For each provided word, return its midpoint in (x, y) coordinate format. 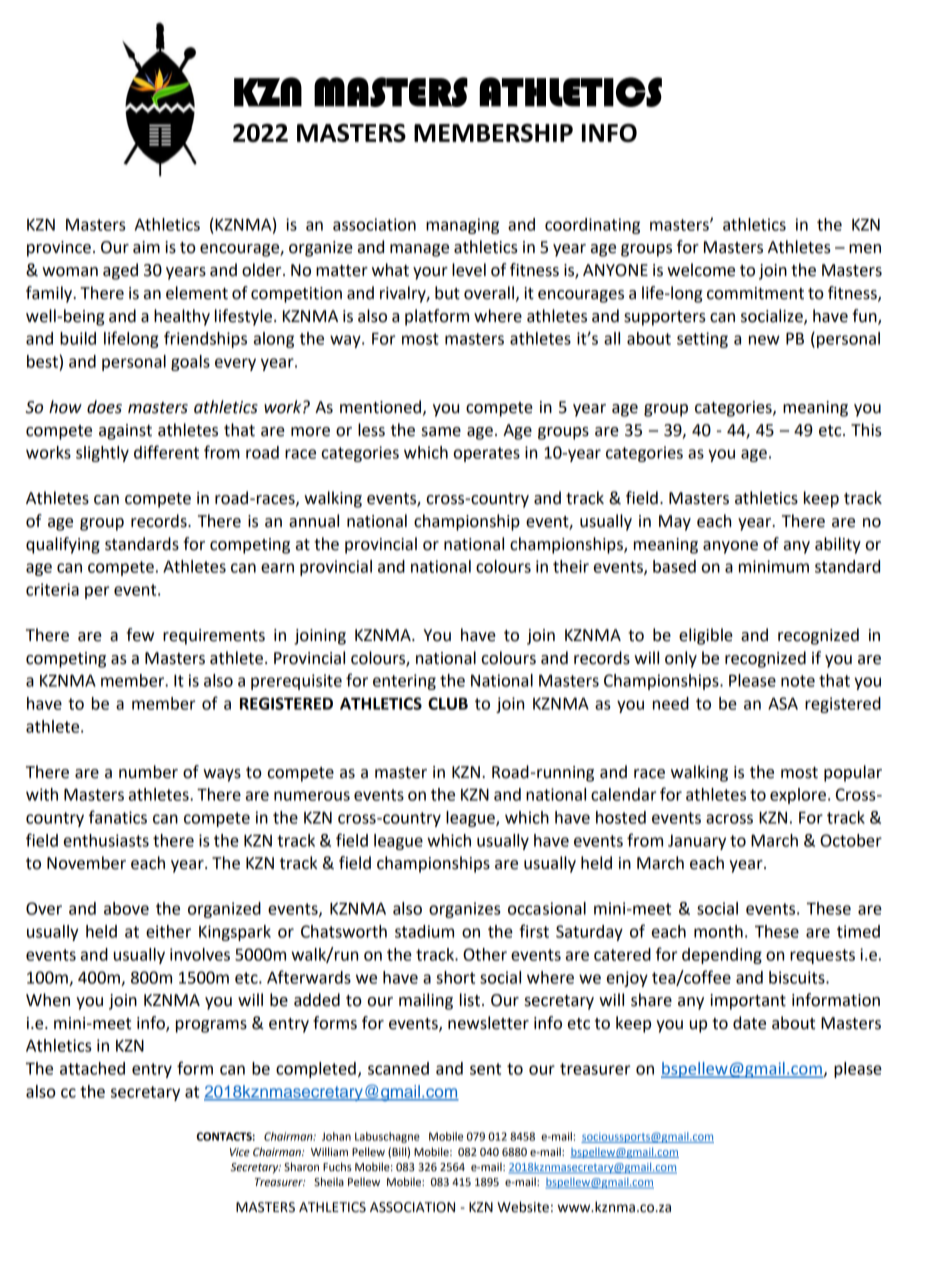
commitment (755, 293)
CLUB (448, 703)
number (148, 772)
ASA (783, 703)
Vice (240, 1152)
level (469, 270)
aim (146, 247)
